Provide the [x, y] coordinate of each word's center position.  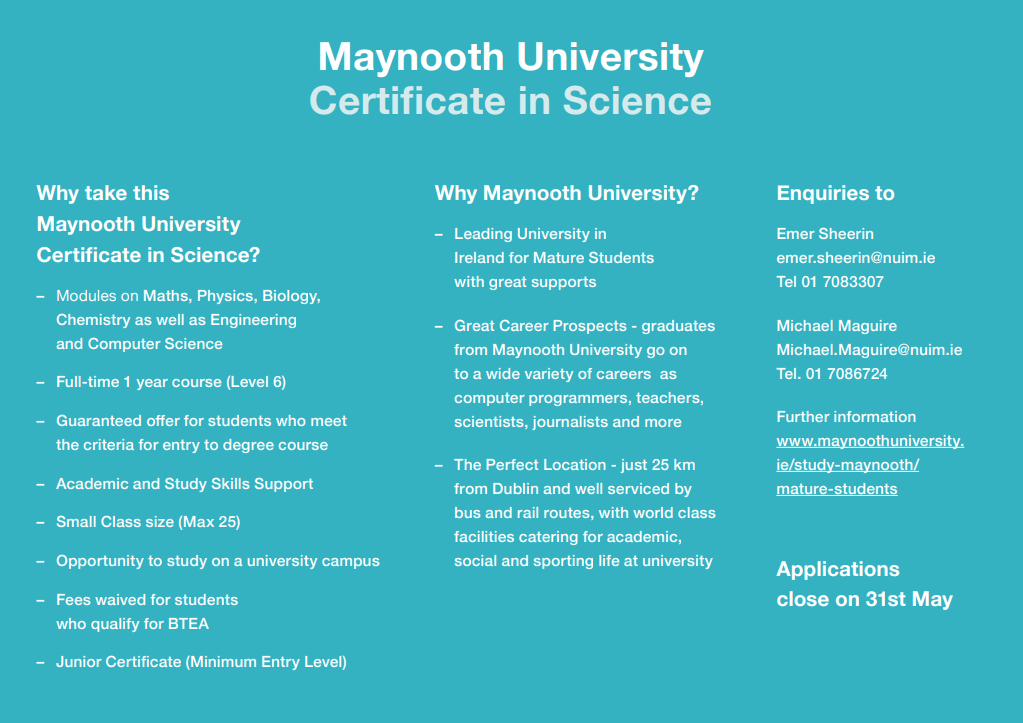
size [160, 521]
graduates [678, 327]
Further [804, 416]
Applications [837, 570]
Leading [483, 235]
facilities [484, 536]
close [803, 598]
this [151, 192]
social [475, 560]
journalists [570, 423]
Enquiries [823, 194]
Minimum [222, 663]
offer [163, 420]
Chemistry [93, 321]
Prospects [590, 327]
